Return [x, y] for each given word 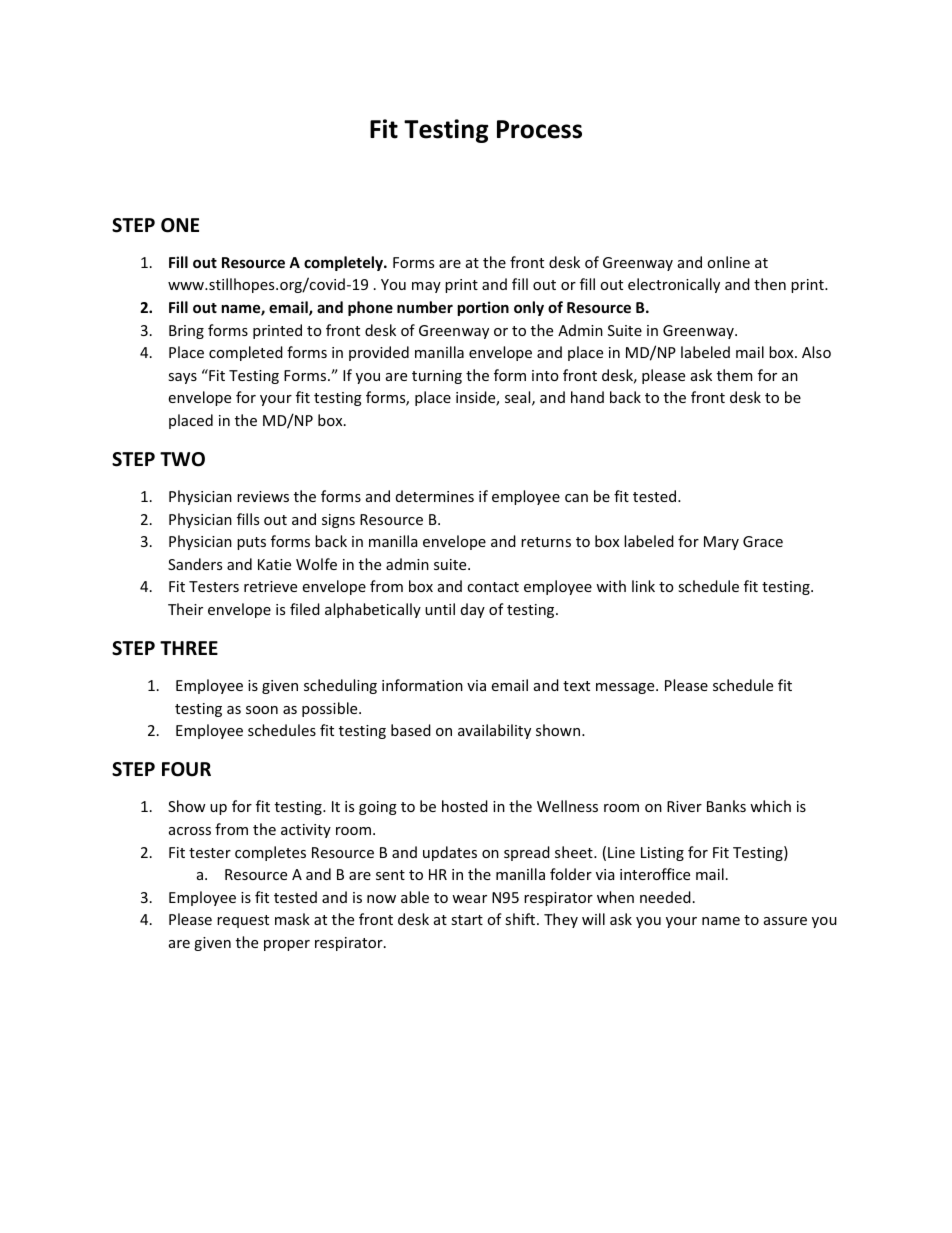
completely [344, 263]
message [626, 688]
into [545, 375]
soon [262, 710]
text [576, 686]
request [243, 921]
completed [246, 353]
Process [539, 129]
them [734, 375]
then [770, 284]
